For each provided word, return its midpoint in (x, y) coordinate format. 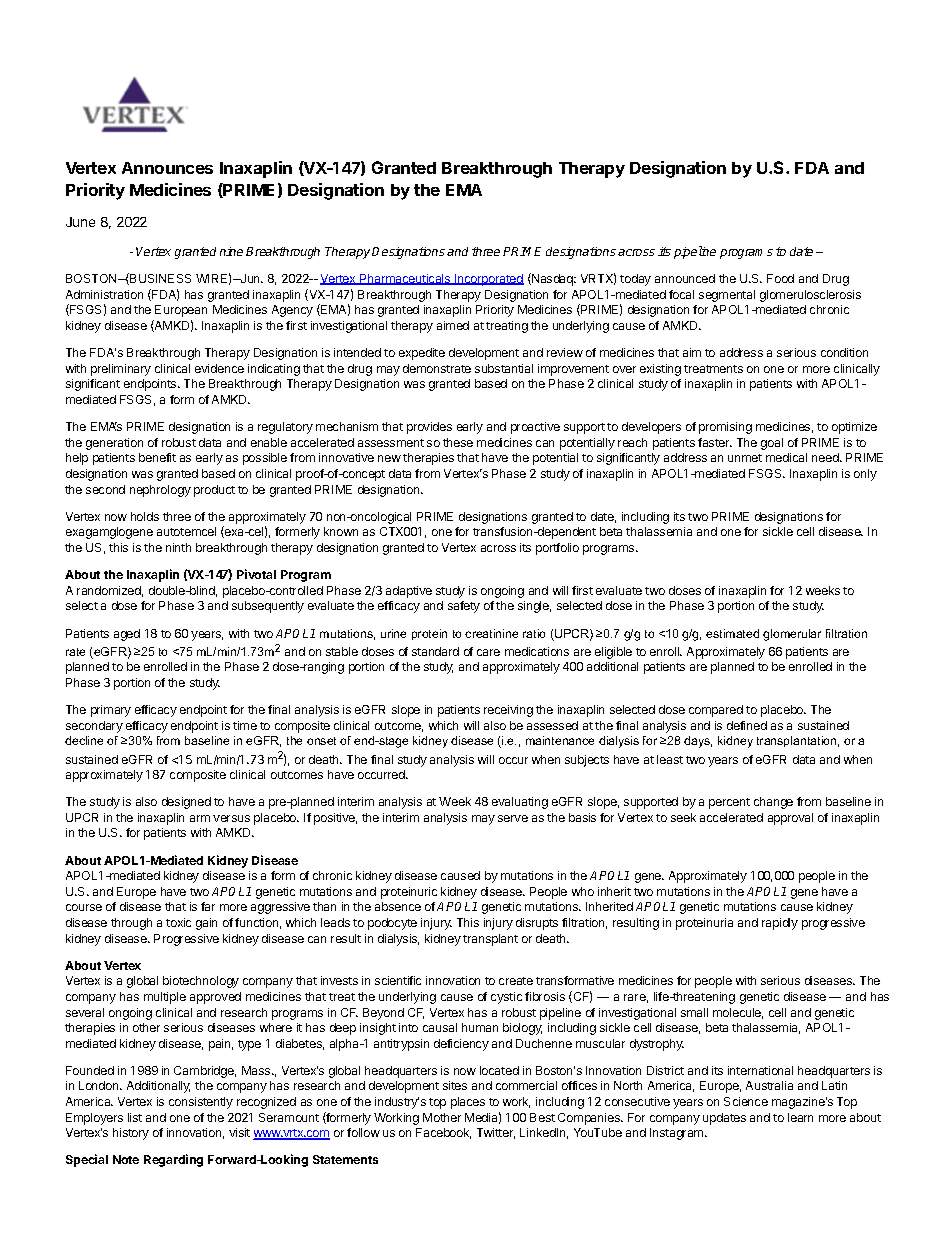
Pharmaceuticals (405, 279)
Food (780, 278)
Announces (167, 168)
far (208, 906)
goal (772, 444)
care (488, 652)
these (458, 442)
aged (127, 635)
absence (398, 906)
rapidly (780, 924)
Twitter (496, 1133)
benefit (157, 457)
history (131, 1134)
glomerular (792, 635)
